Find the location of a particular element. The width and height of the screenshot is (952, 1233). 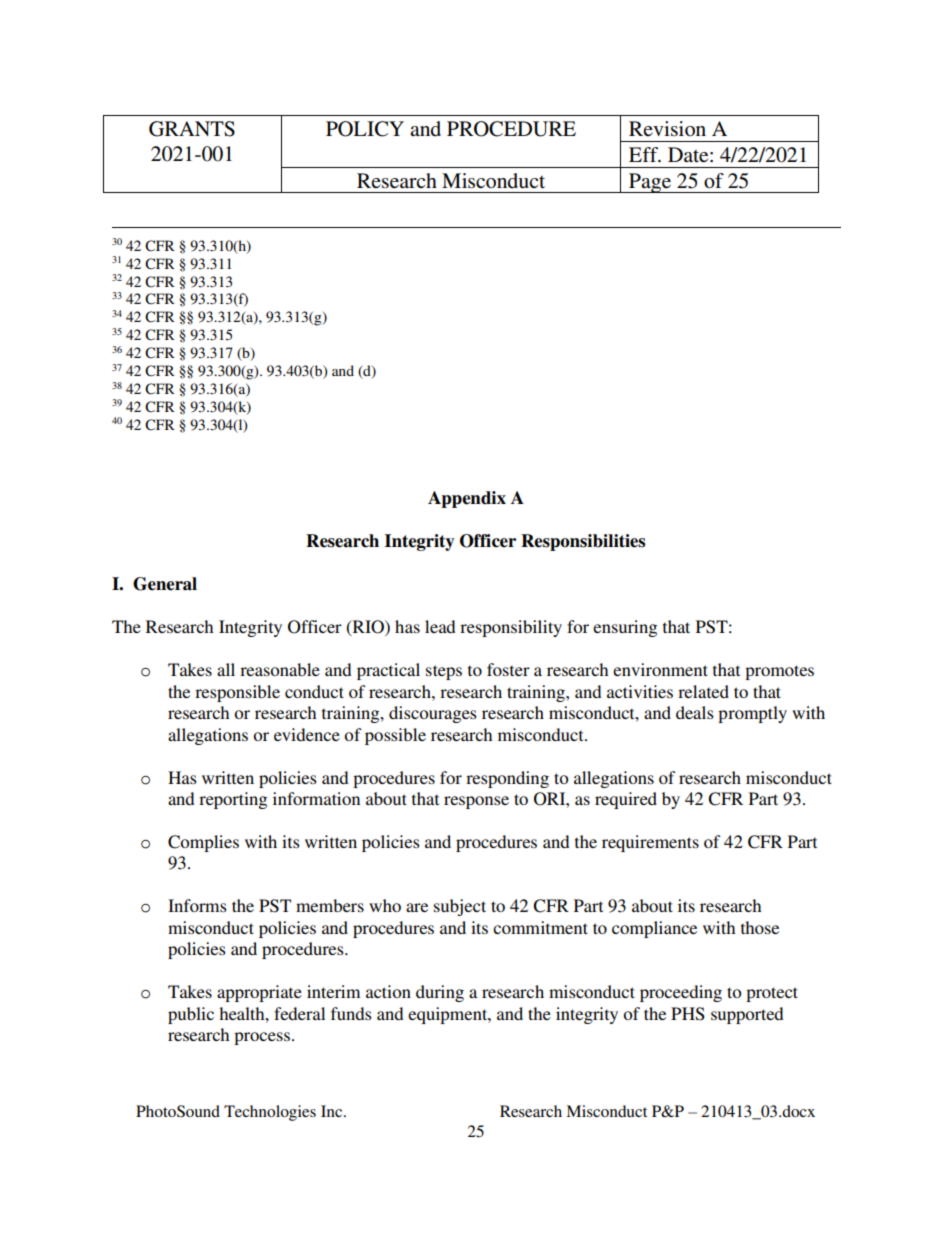

requirements is located at coordinates (650, 843).
